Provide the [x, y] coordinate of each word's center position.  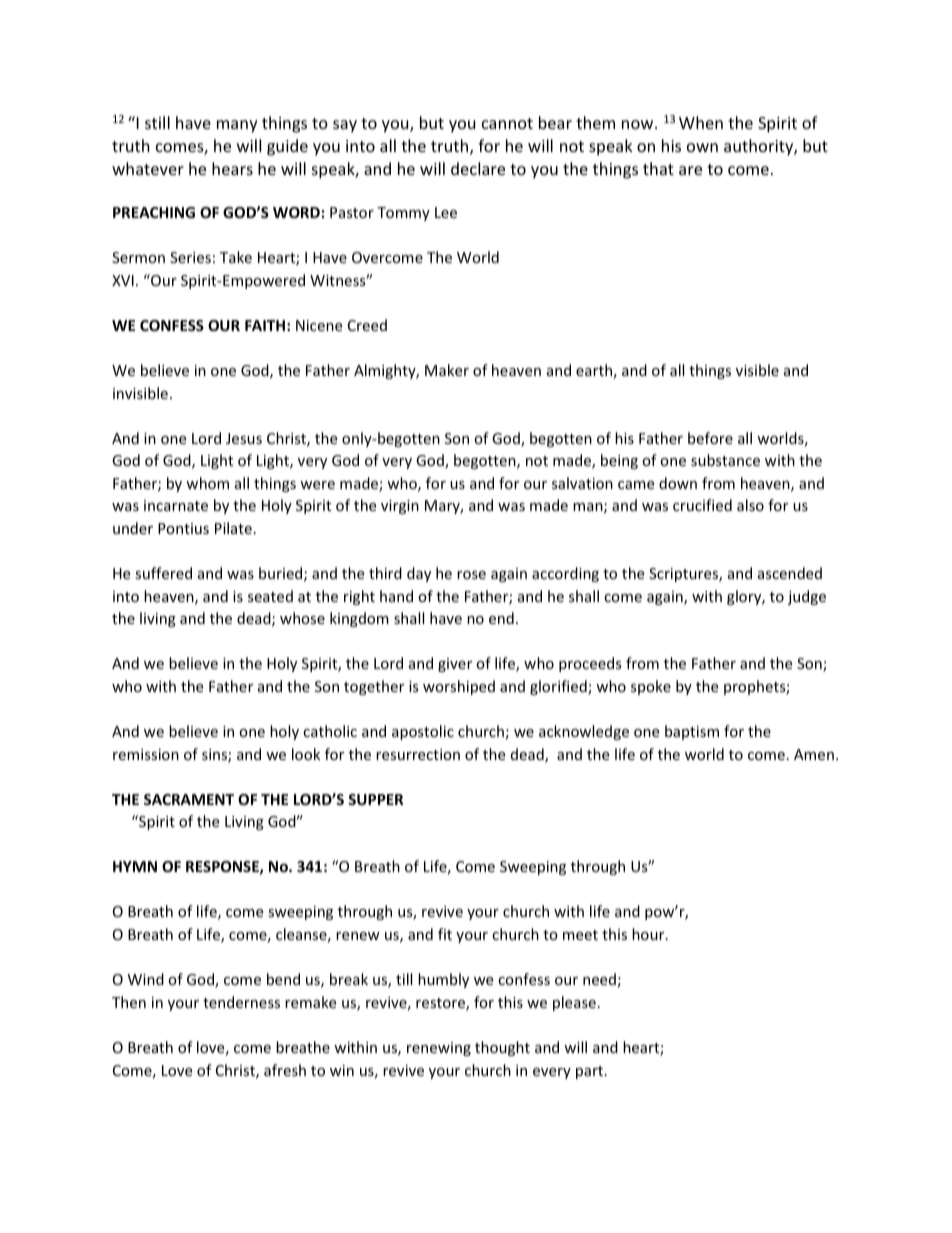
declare [478, 168]
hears [232, 168]
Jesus [244, 438]
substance [725, 460]
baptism [692, 732]
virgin [400, 507]
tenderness [241, 1002]
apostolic [423, 732]
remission [146, 754]
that [658, 168]
